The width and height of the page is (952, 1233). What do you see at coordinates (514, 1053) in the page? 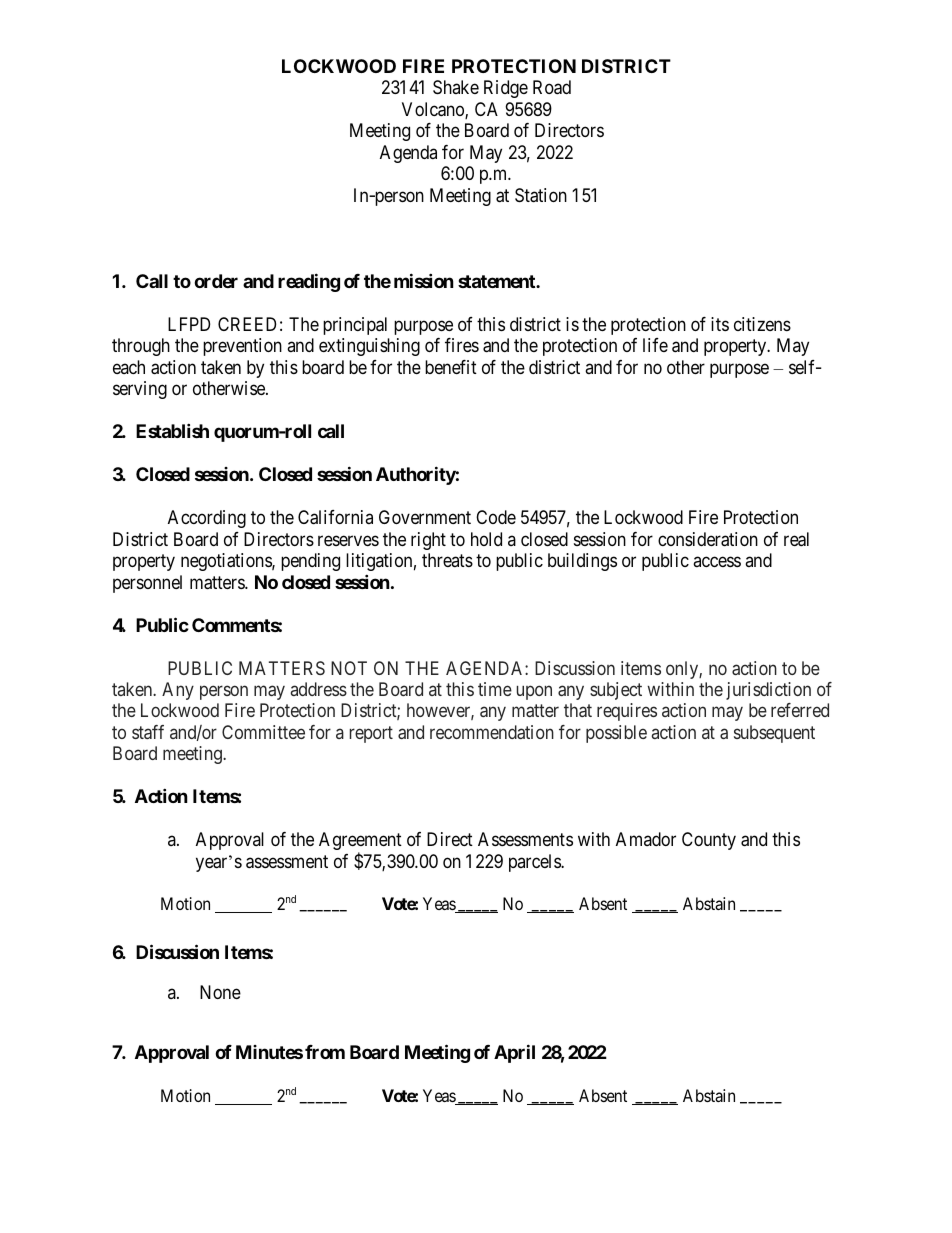
I see `April` at bounding box center [514, 1053].
